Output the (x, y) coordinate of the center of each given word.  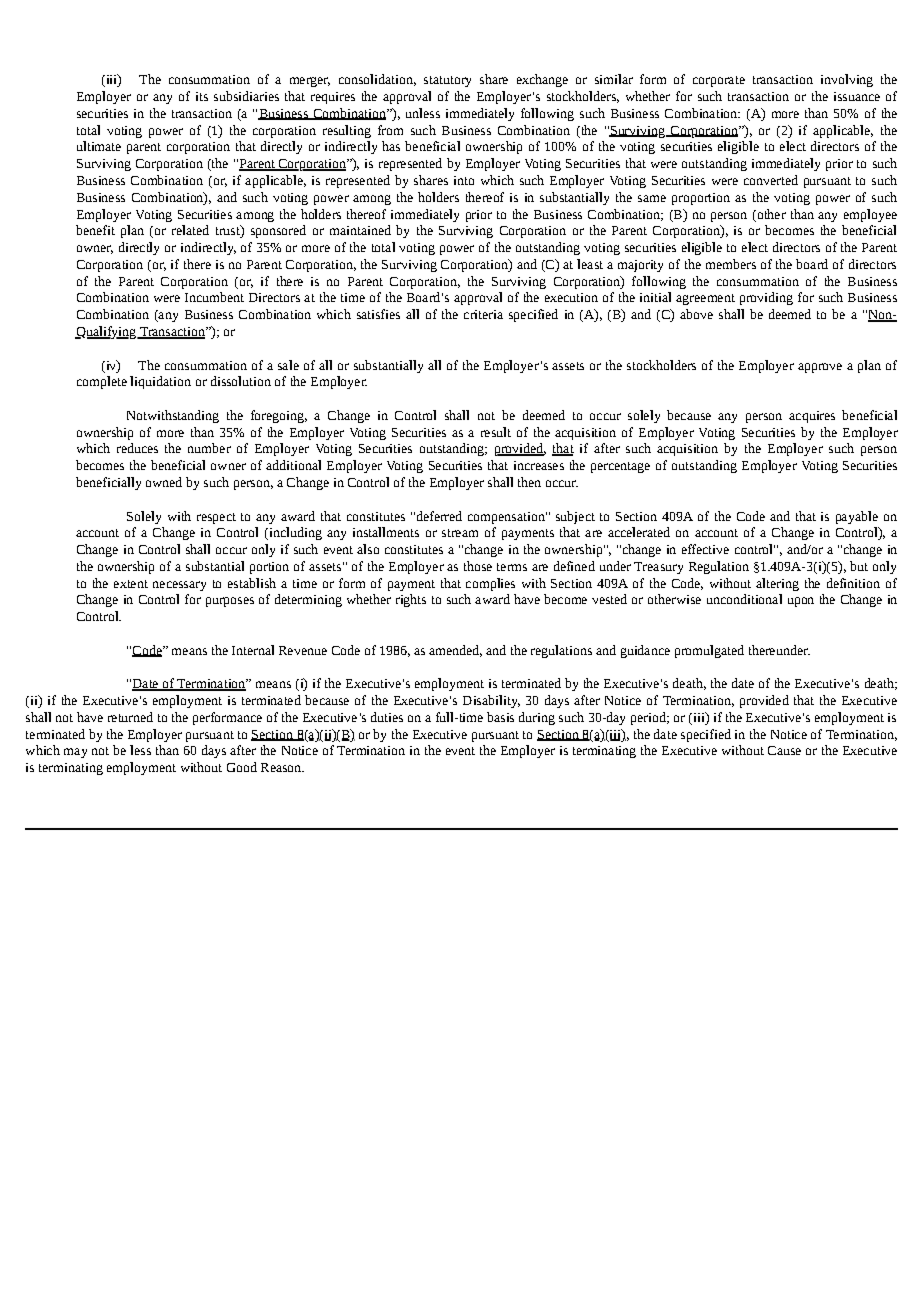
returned (130, 717)
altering (777, 584)
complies (490, 584)
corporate (719, 81)
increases (539, 465)
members (731, 264)
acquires (812, 417)
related (190, 230)
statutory (447, 81)
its (202, 96)
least (590, 264)
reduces (137, 448)
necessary (179, 586)
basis (500, 717)
